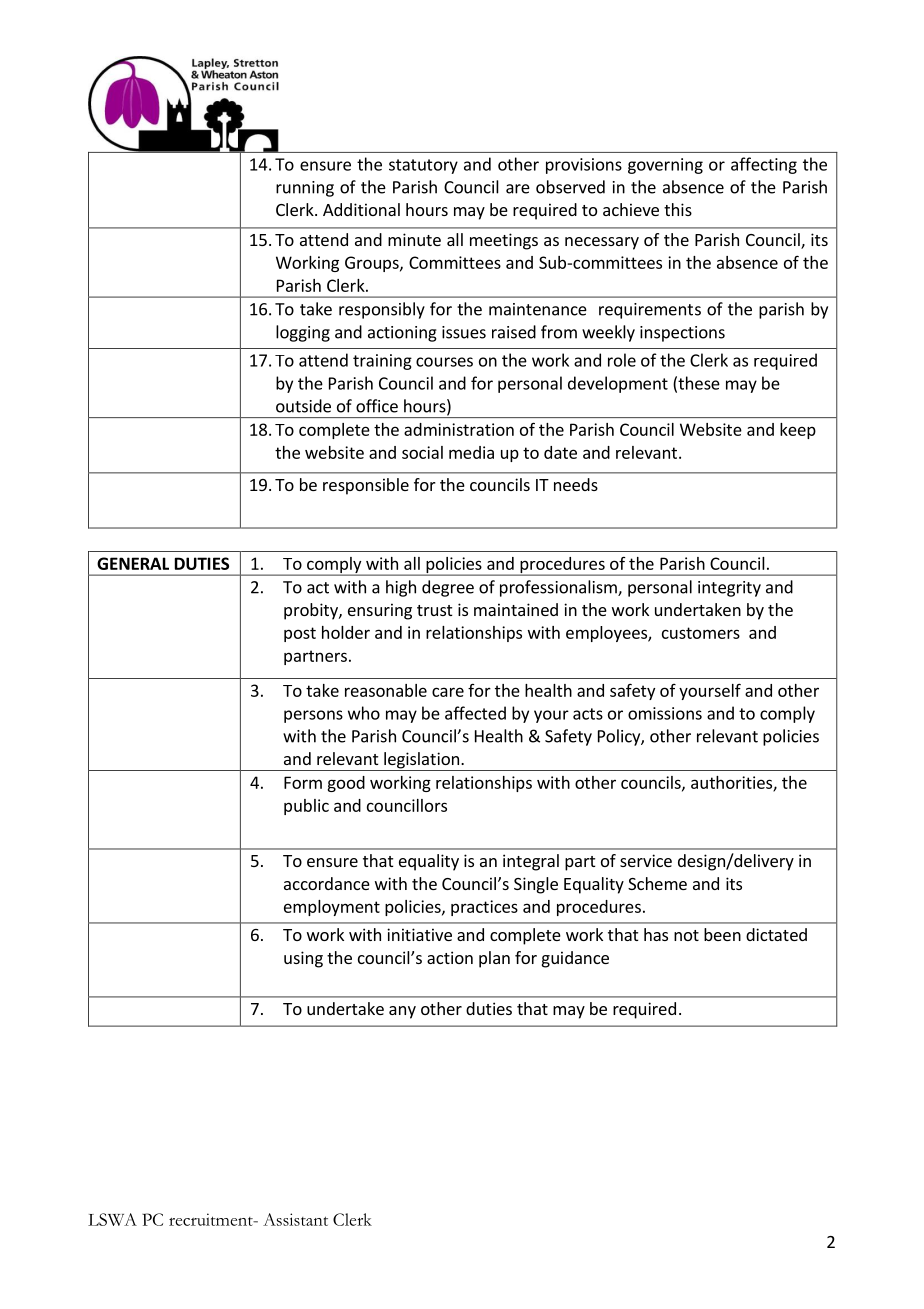  Describe the element at coordinates (531, 862) in the page. I see `integral` at that location.
